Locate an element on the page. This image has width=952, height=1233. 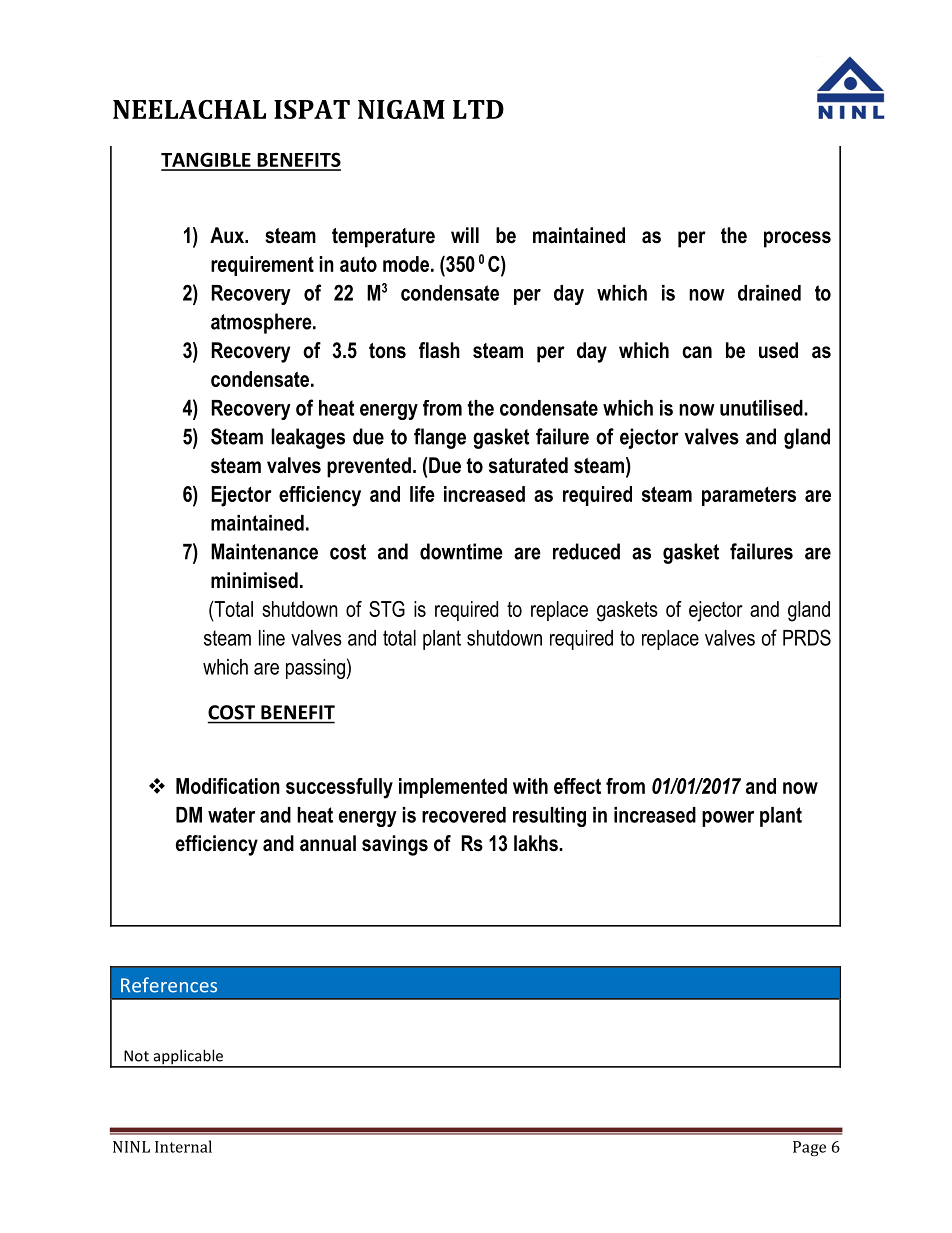
process is located at coordinates (797, 239).
